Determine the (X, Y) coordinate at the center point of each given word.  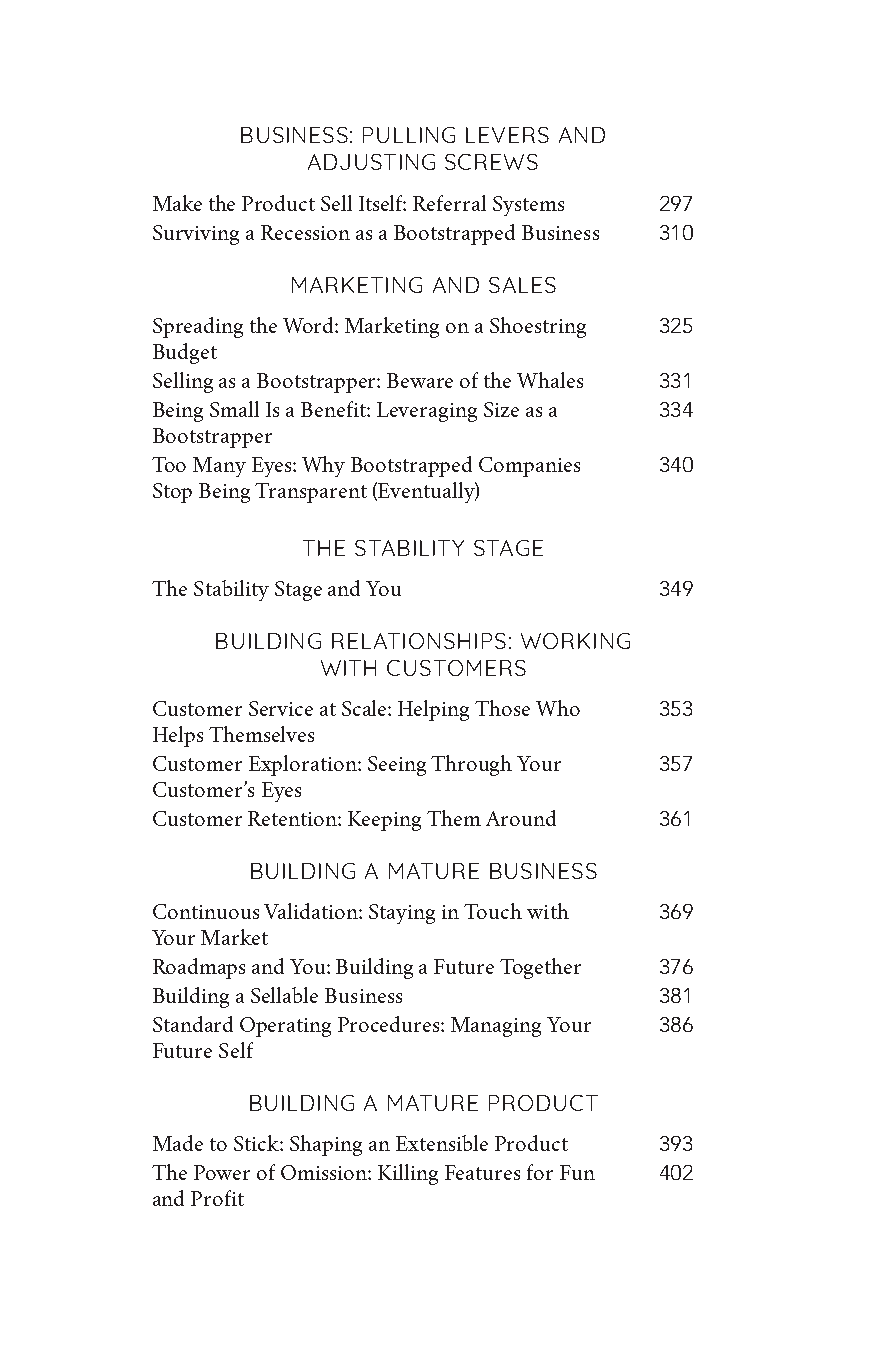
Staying (402, 914)
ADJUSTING (371, 162)
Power (222, 1172)
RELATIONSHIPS (419, 641)
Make (177, 203)
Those (502, 708)
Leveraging (427, 412)
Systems (528, 206)
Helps (178, 736)
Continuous (206, 911)
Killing (408, 1174)
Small (234, 409)
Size (501, 409)
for (540, 1172)
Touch (493, 911)
